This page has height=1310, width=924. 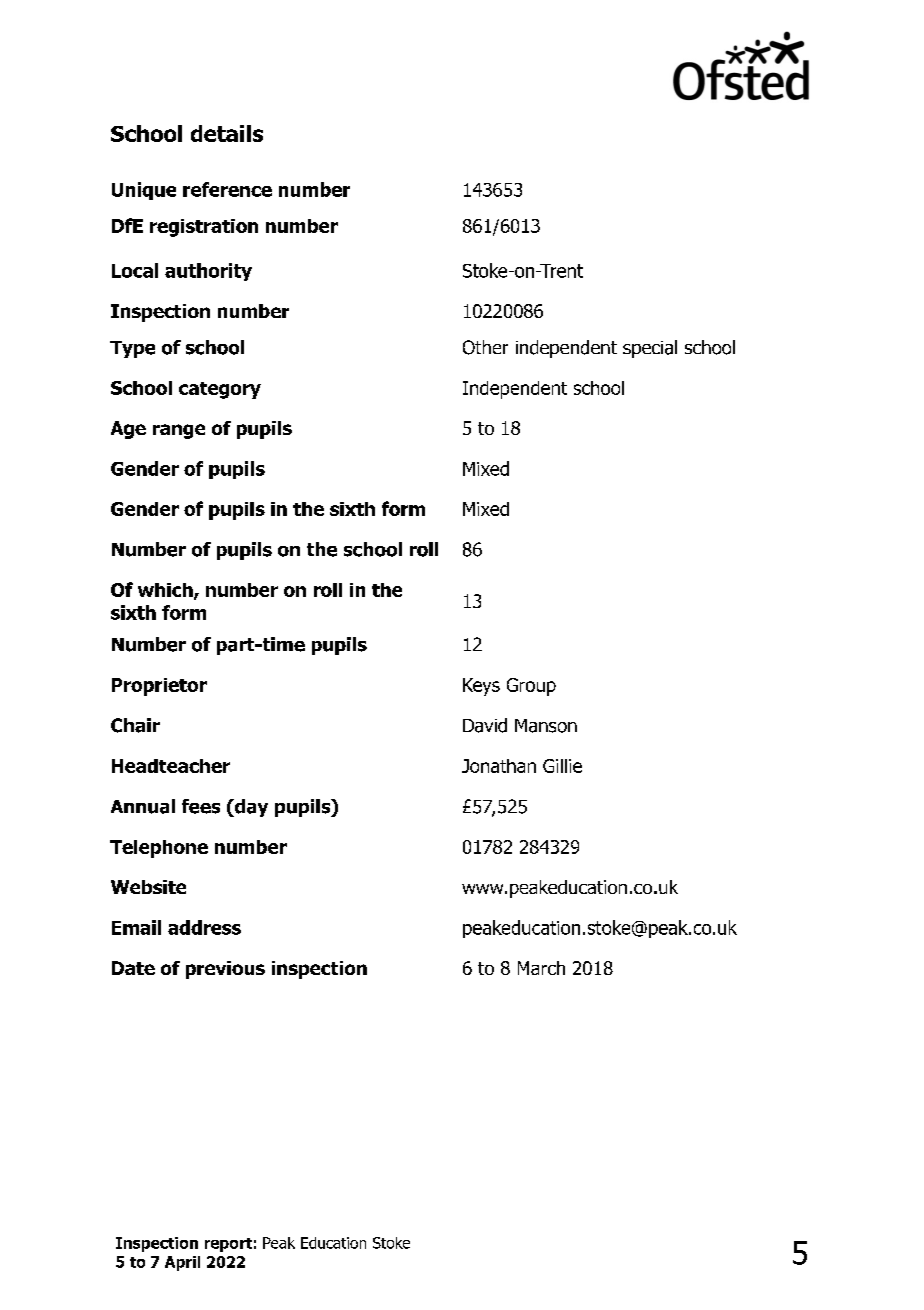 I want to click on Keys, so click(x=481, y=687).
